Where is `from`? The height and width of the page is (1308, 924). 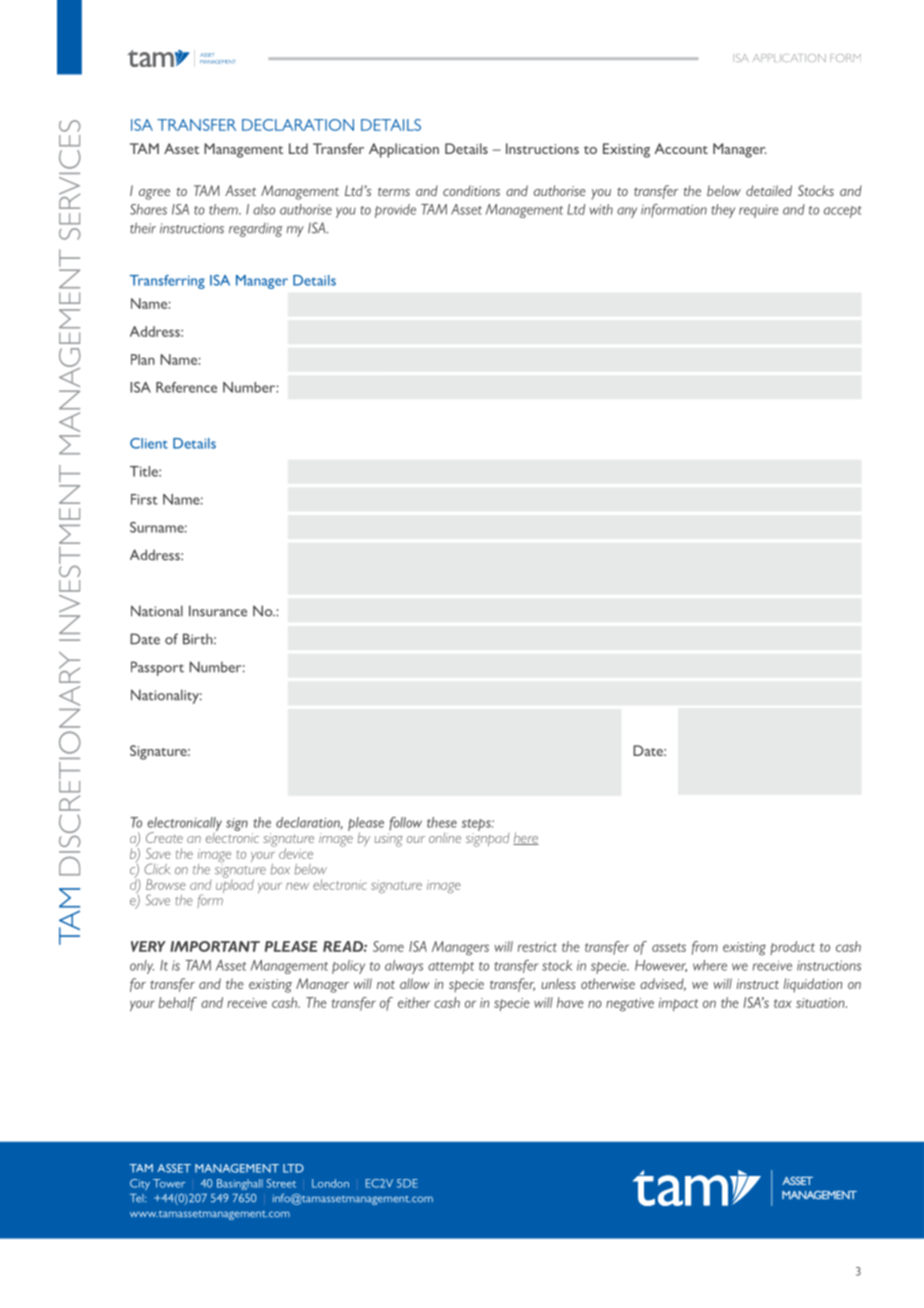 from is located at coordinates (705, 948).
